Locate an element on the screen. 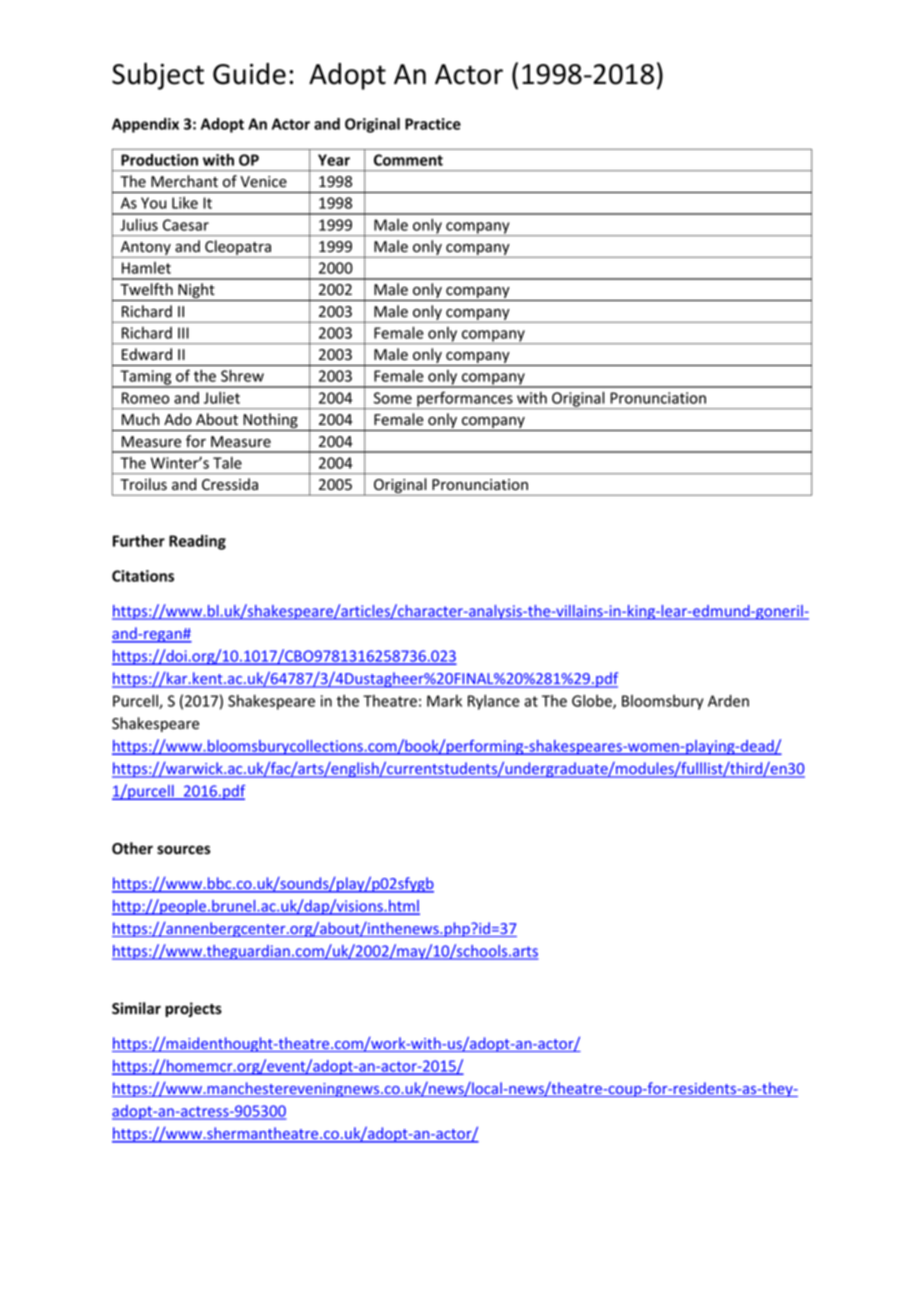 The height and width of the screenshot is (1308, 924). sources is located at coordinates (184, 850).
